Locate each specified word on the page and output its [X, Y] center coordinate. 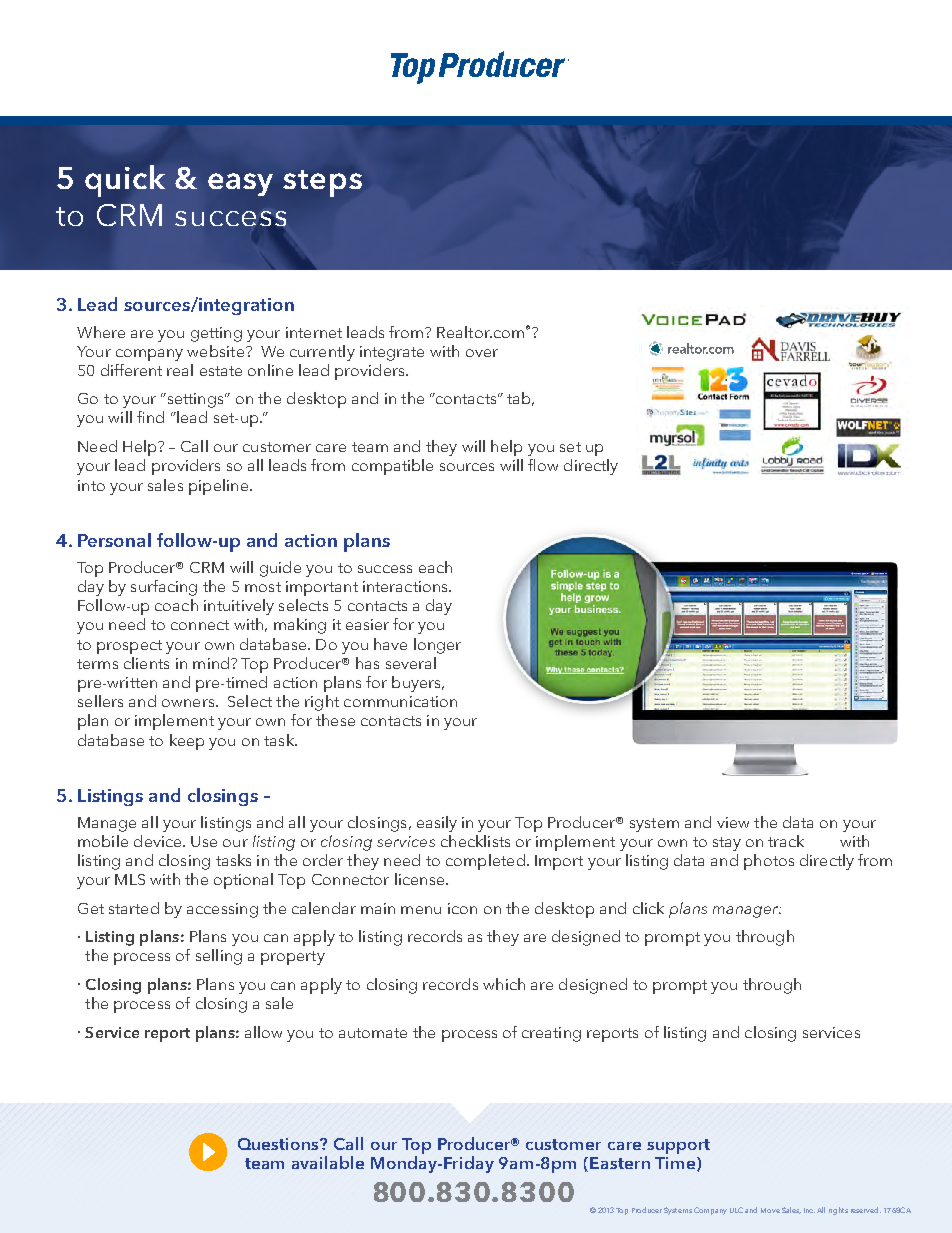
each [435, 567]
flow [543, 465]
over [482, 353]
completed [485, 862]
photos [769, 862]
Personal [114, 540]
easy [240, 184]
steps [322, 183]
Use [204, 841]
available [328, 1162]
